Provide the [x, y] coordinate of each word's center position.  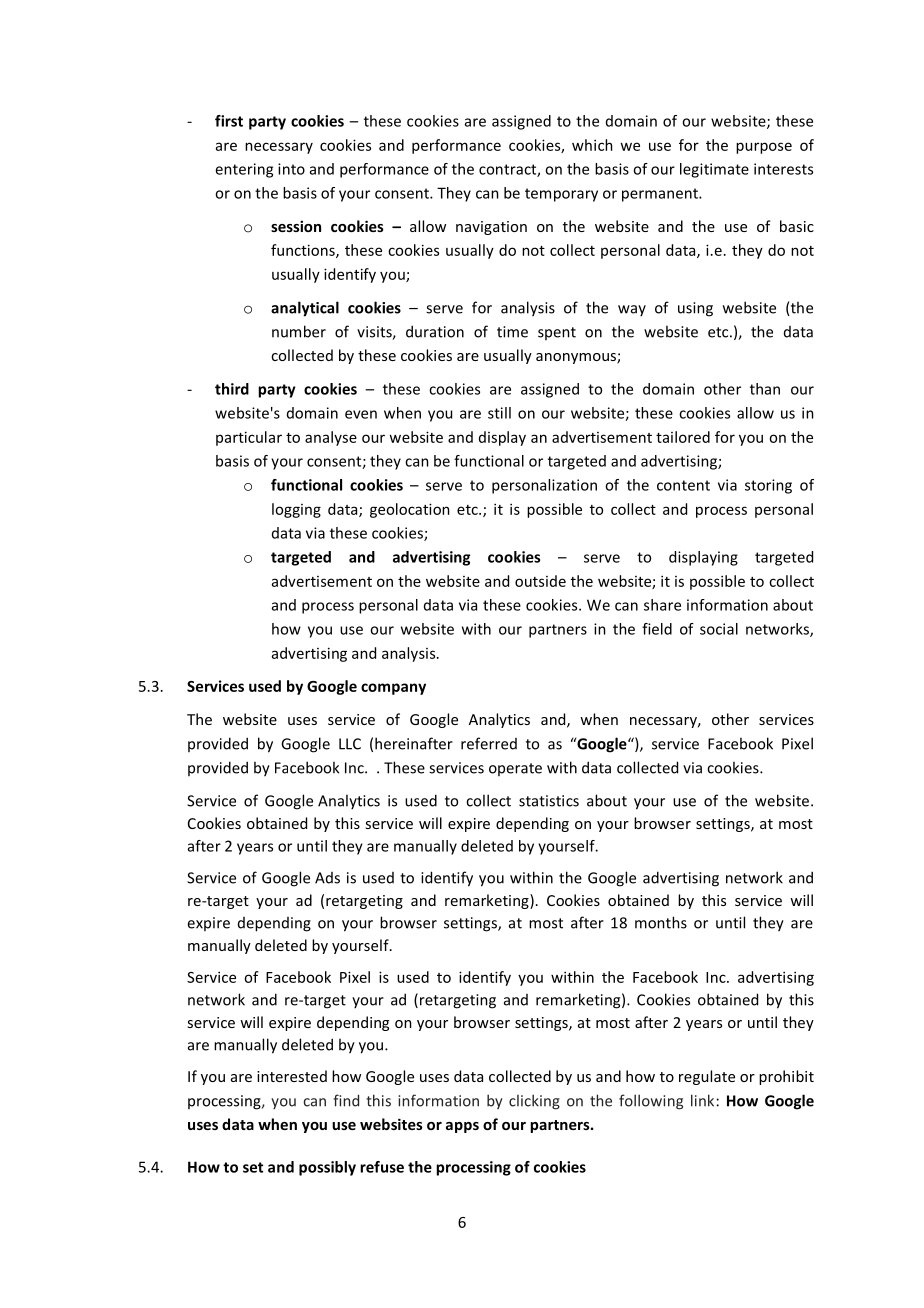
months [661, 922]
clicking [534, 1102]
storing [768, 486]
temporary [561, 195]
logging [296, 510]
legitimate [714, 170]
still [499, 413]
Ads [327, 878]
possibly [327, 1168]
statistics [549, 801]
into [291, 169]
